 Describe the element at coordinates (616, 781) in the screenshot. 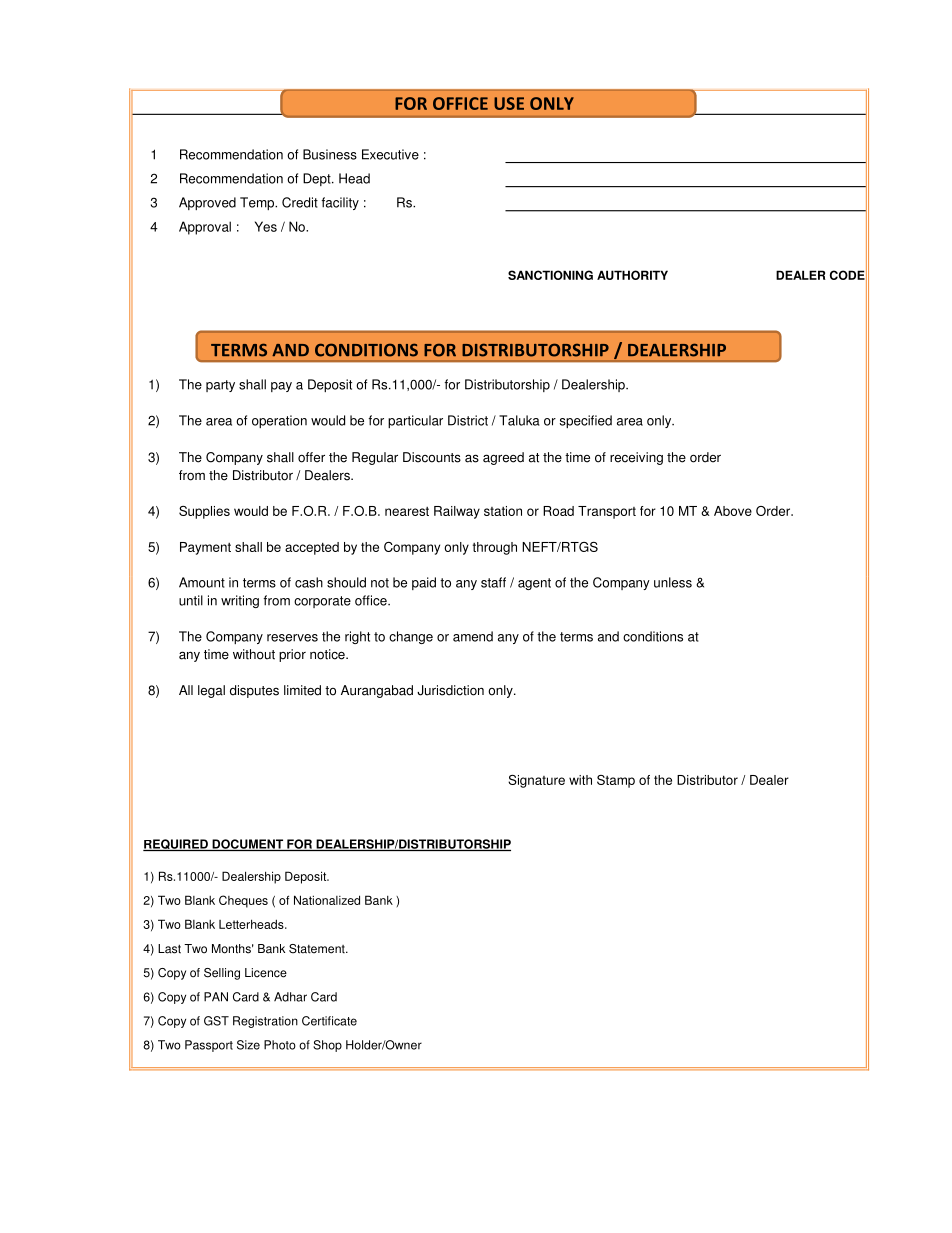

I see `Stamp` at that location.
